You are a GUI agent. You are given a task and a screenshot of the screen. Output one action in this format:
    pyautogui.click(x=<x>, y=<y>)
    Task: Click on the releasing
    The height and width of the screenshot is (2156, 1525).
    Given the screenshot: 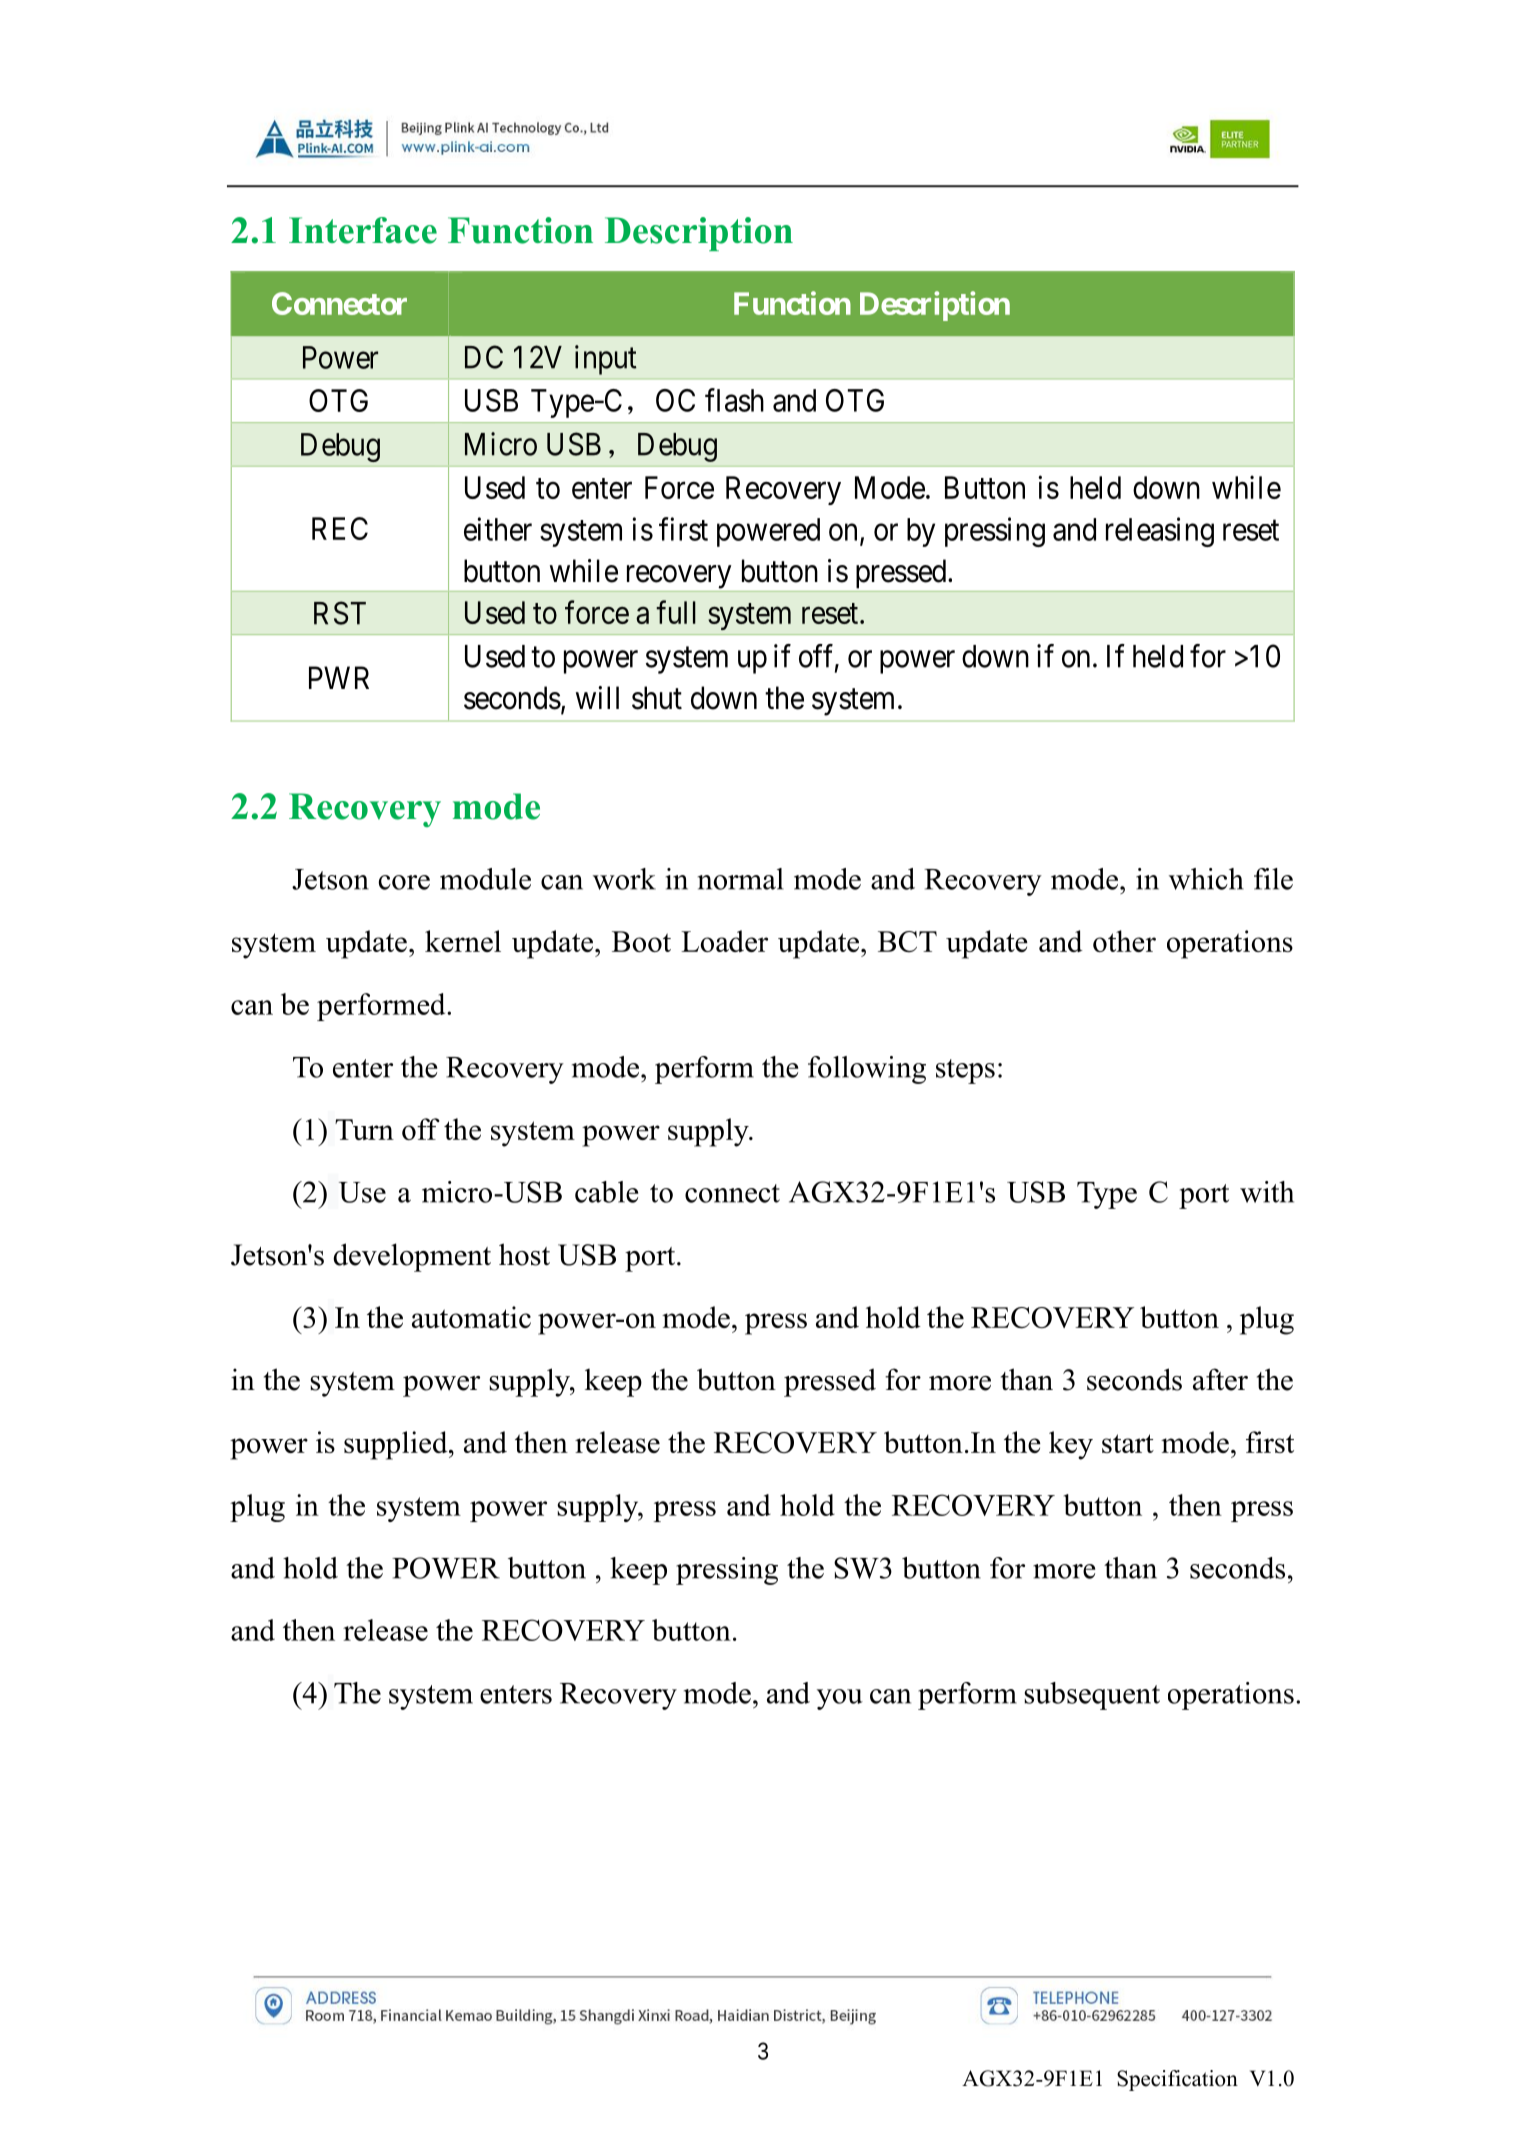 What is the action you would take?
    pyautogui.click(x=1160, y=532)
